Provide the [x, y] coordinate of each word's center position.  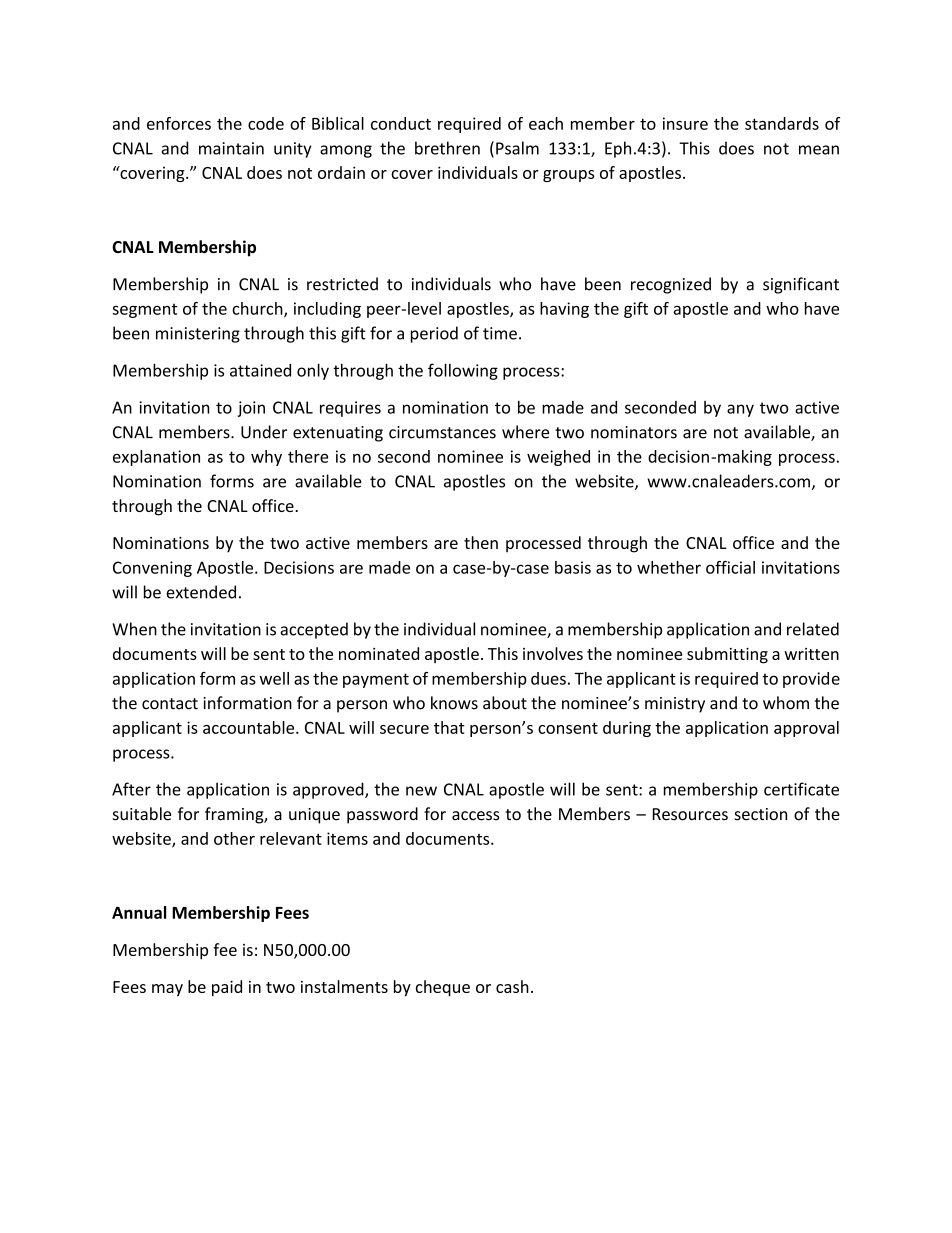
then [481, 542]
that [449, 727]
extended [201, 592]
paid [227, 988]
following [463, 371]
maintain [231, 148]
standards [782, 123]
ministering [198, 335]
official [730, 567]
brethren [447, 148]
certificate [801, 789]
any [740, 410]
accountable [250, 727]
